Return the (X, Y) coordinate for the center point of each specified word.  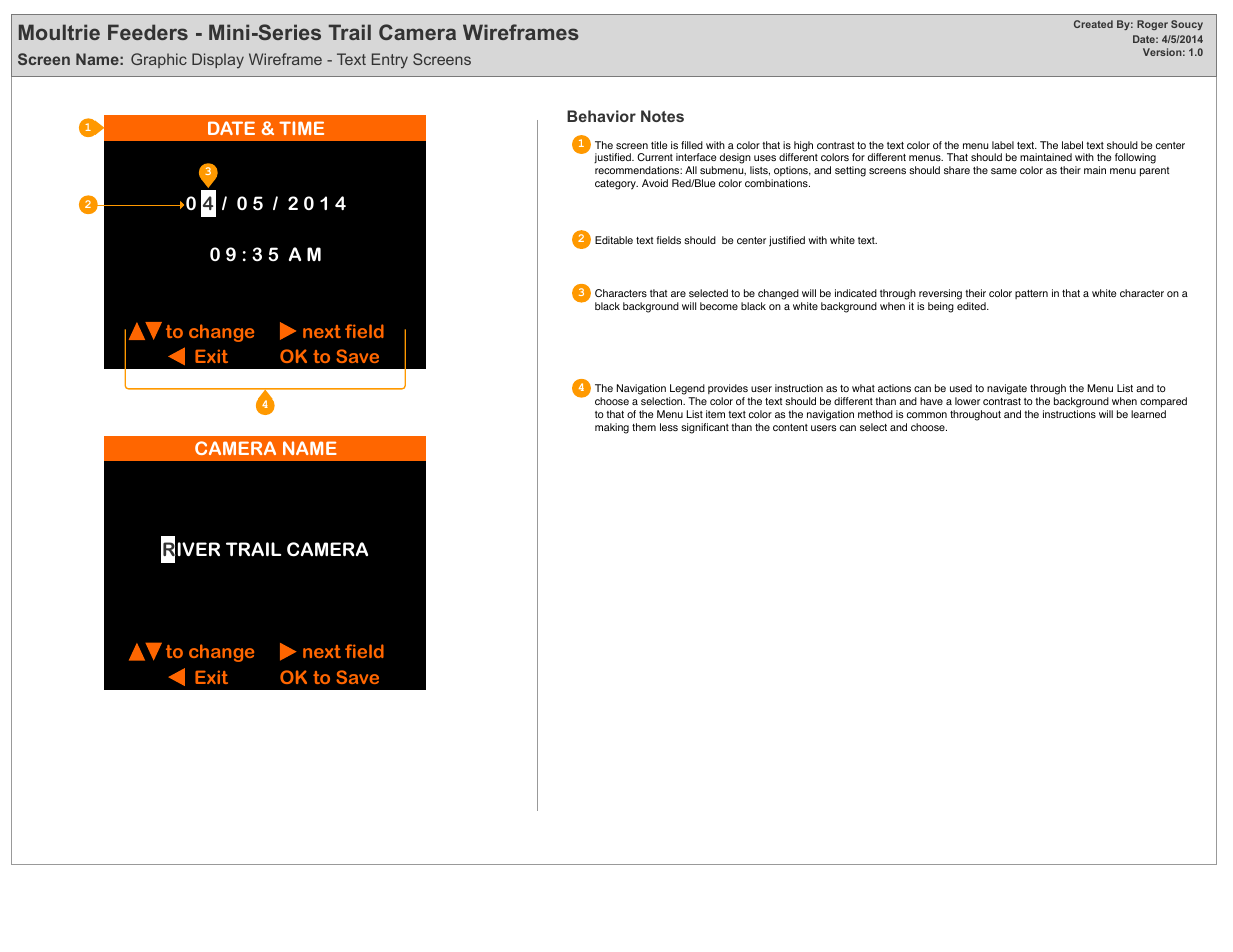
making (612, 428)
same (1004, 171)
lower (967, 401)
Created (1093, 24)
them (644, 427)
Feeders (148, 32)
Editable (614, 240)
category (616, 185)
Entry (390, 61)
